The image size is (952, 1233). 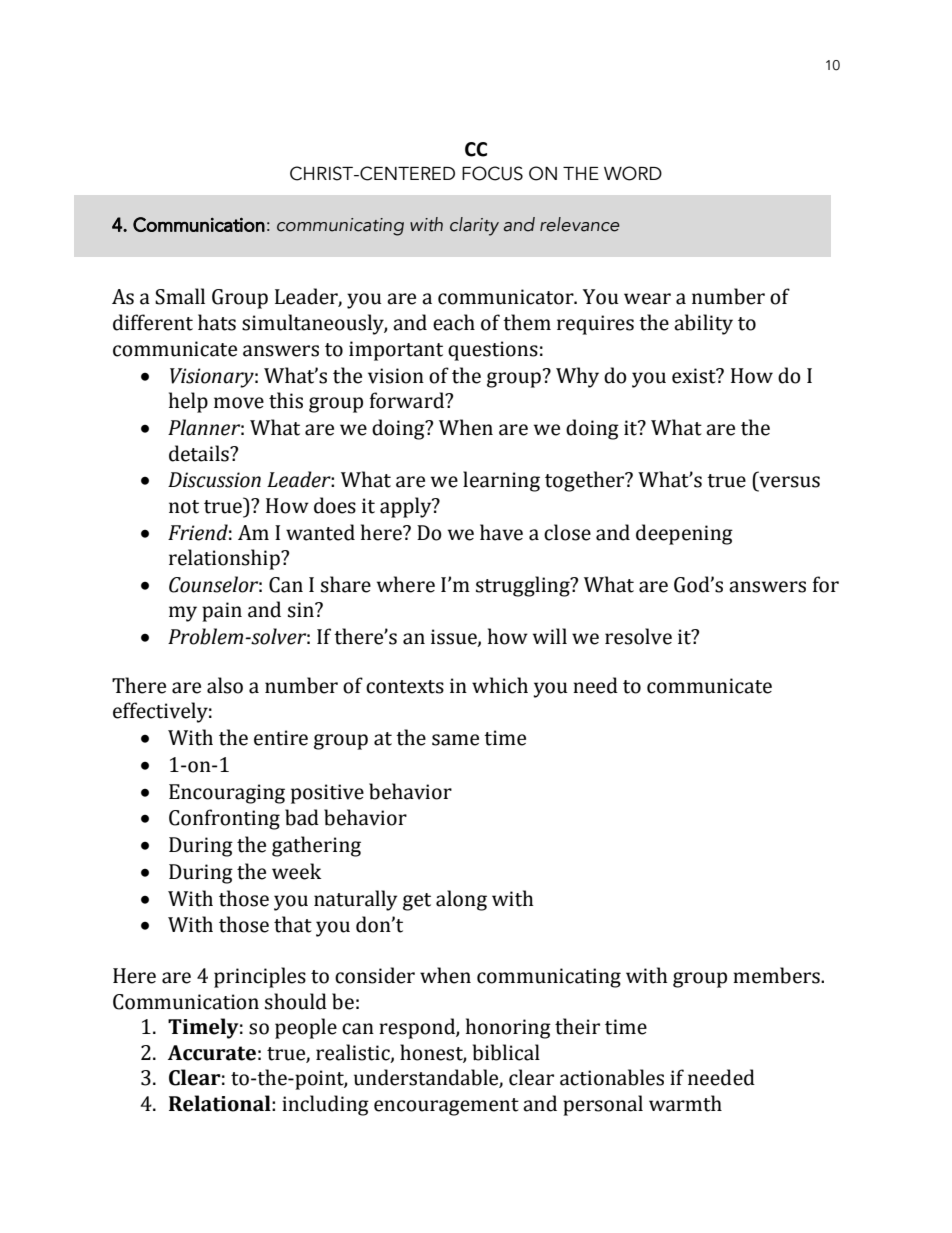 What do you see at coordinates (633, 173) in the screenshot?
I see `WORD` at bounding box center [633, 173].
